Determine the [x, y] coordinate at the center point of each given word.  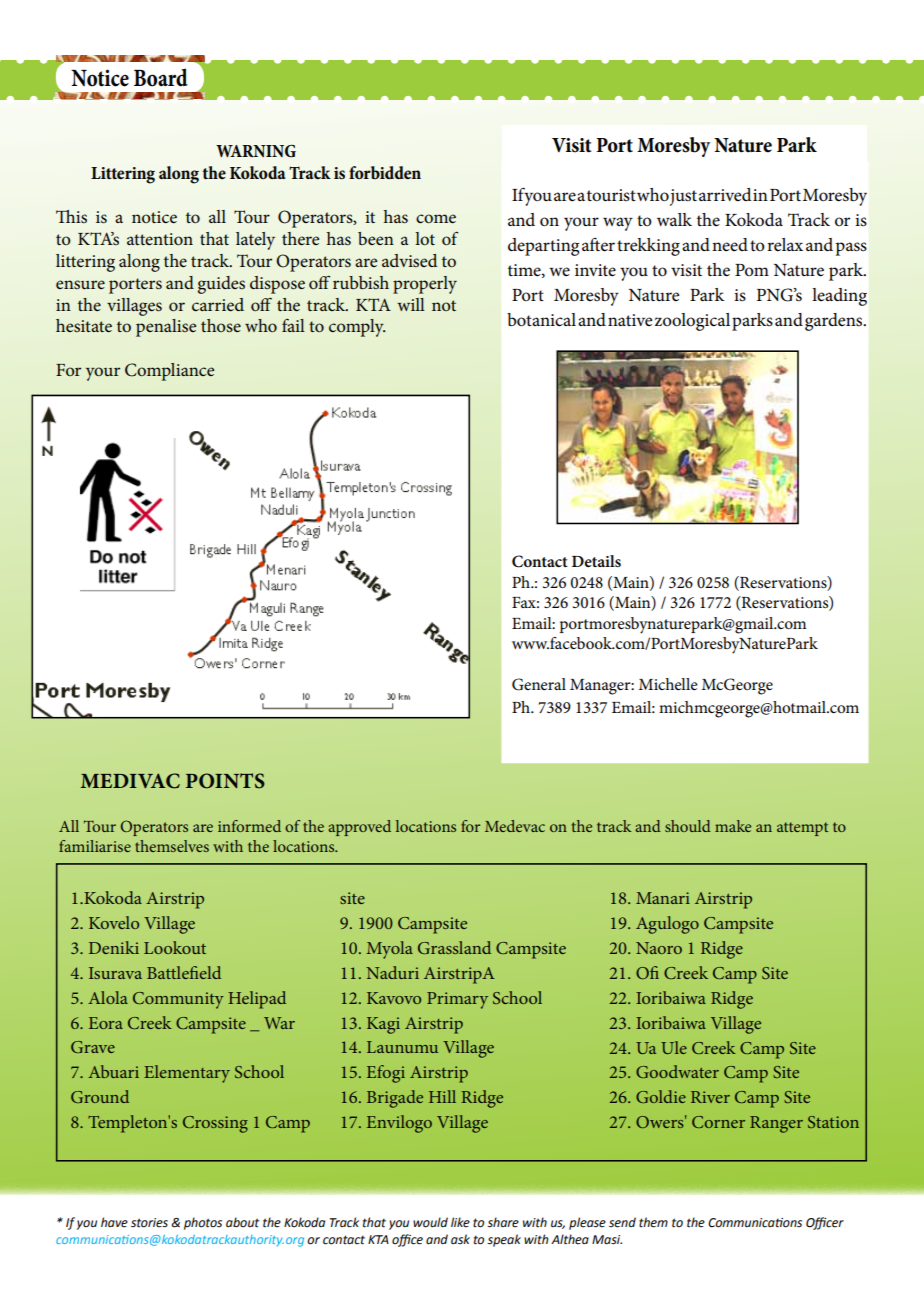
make [733, 826]
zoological [692, 322]
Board [160, 77]
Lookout [175, 947]
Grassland [454, 947]
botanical [541, 320]
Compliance [169, 372]
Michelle [668, 684]
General [539, 684]
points [225, 781]
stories [149, 1223]
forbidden [385, 172]
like [460, 1222]
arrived [725, 194]
